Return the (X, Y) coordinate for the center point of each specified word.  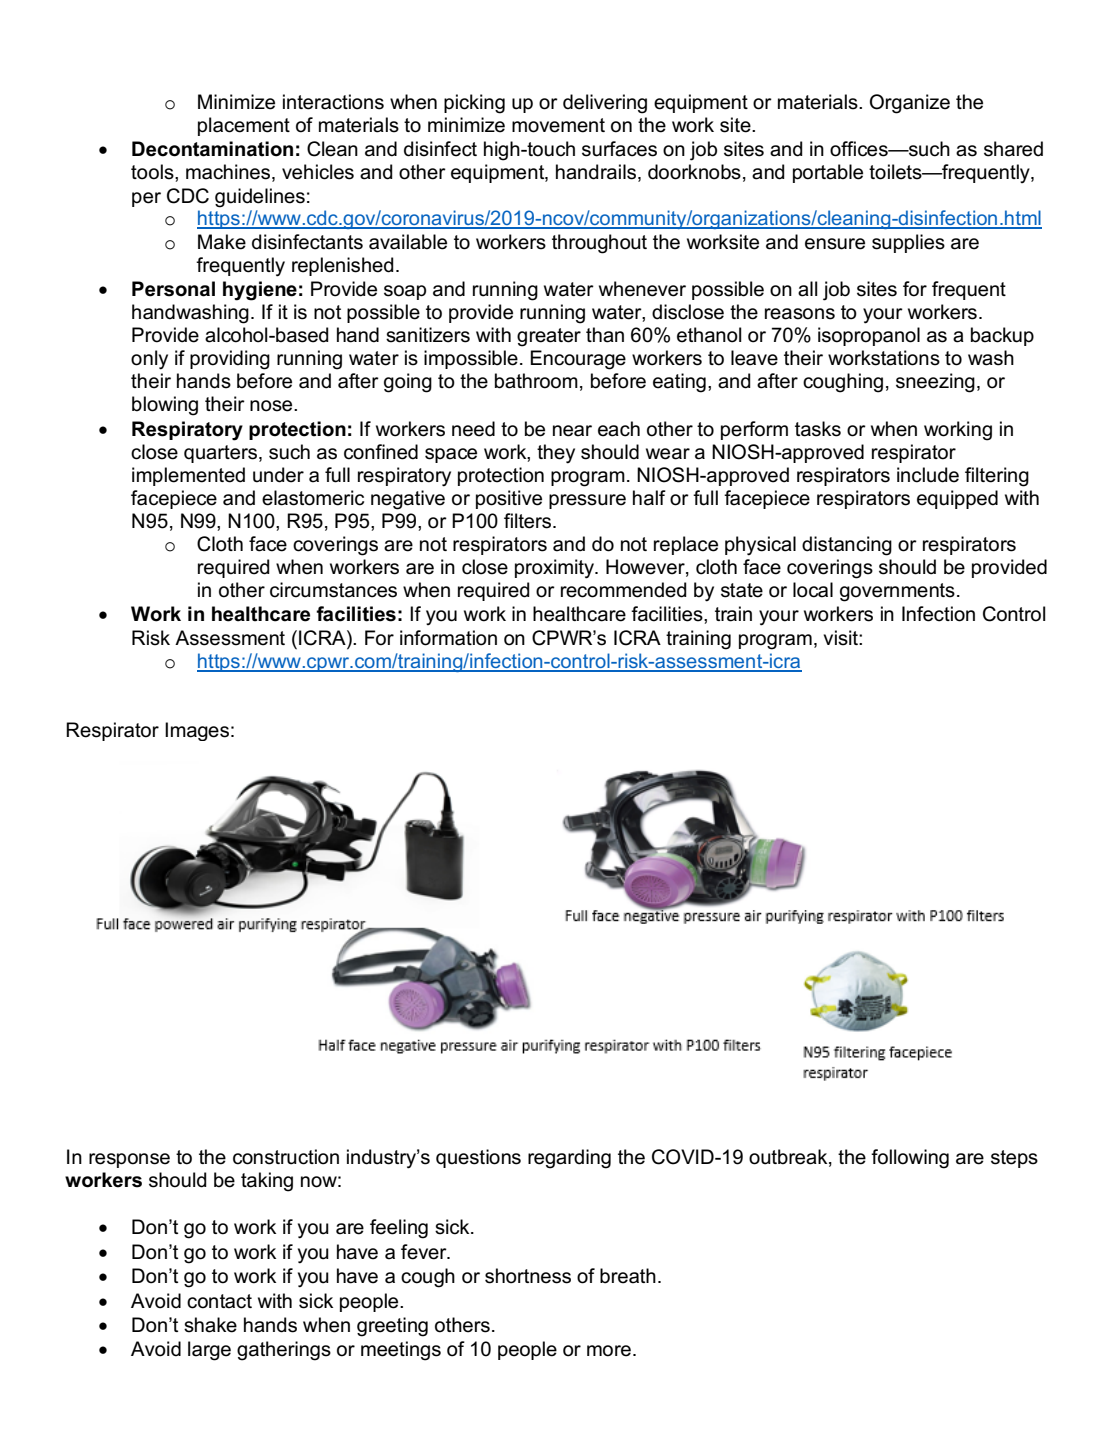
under (278, 475)
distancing (847, 546)
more (609, 1351)
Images (197, 731)
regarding (569, 1159)
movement (558, 125)
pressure (587, 501)
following (910, 1159)
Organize (910, 104)
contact (219, 1301)
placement (244, 126)
